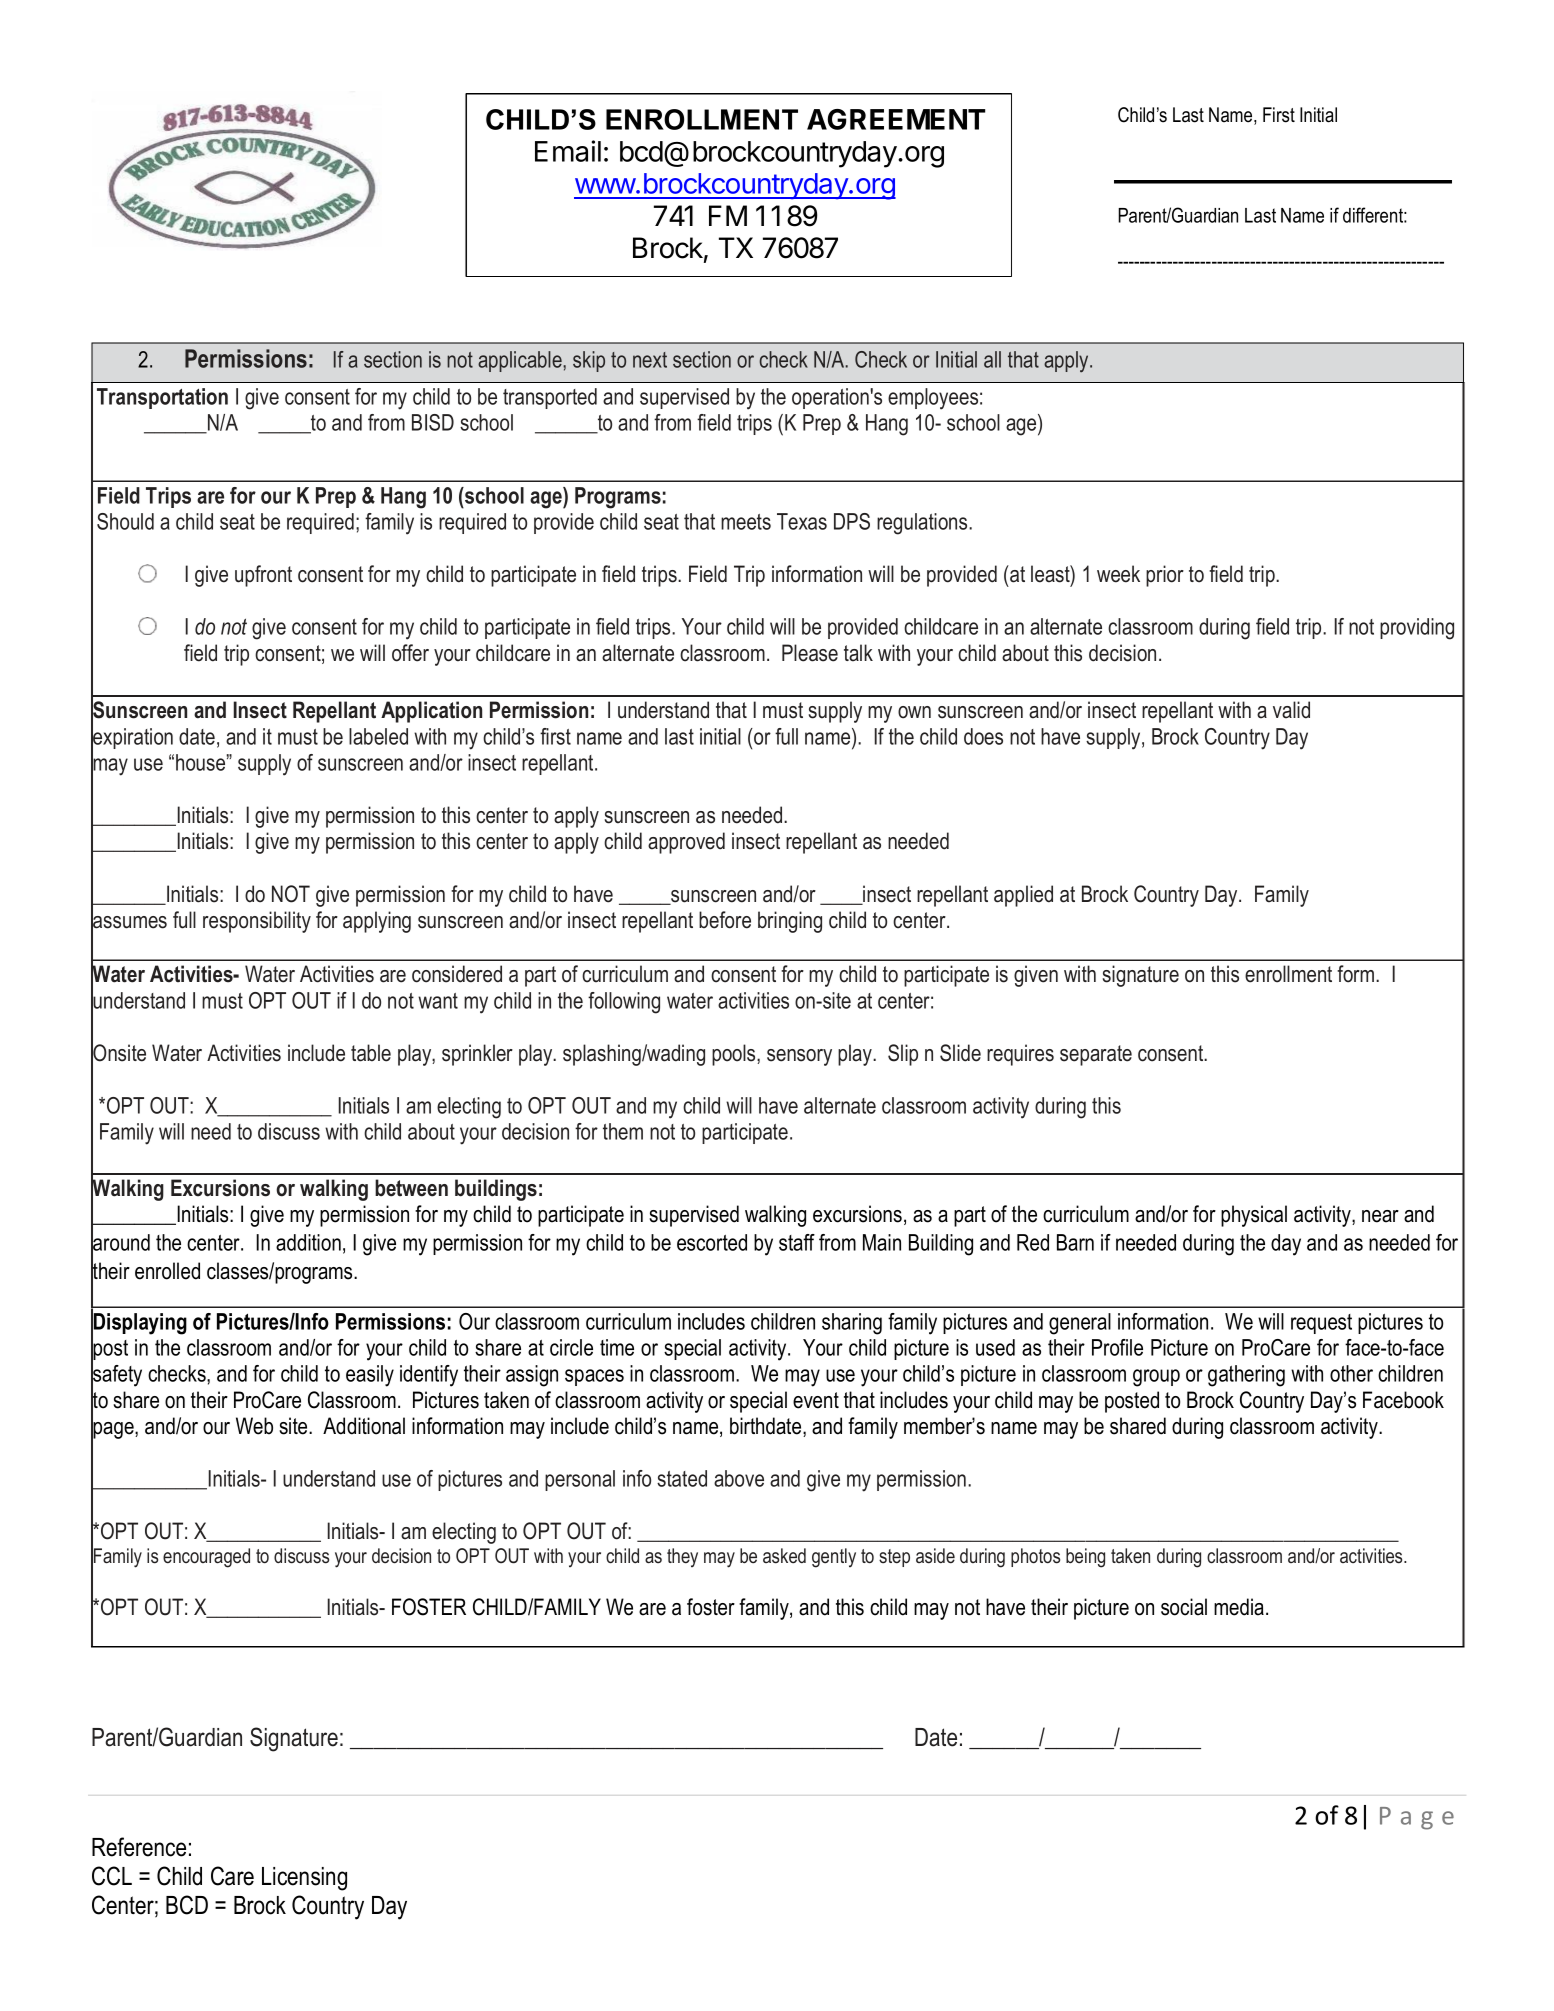 The width and height of the screenshot is (1554, 2011). I want to click on enrolled, so click(167, 1271).
